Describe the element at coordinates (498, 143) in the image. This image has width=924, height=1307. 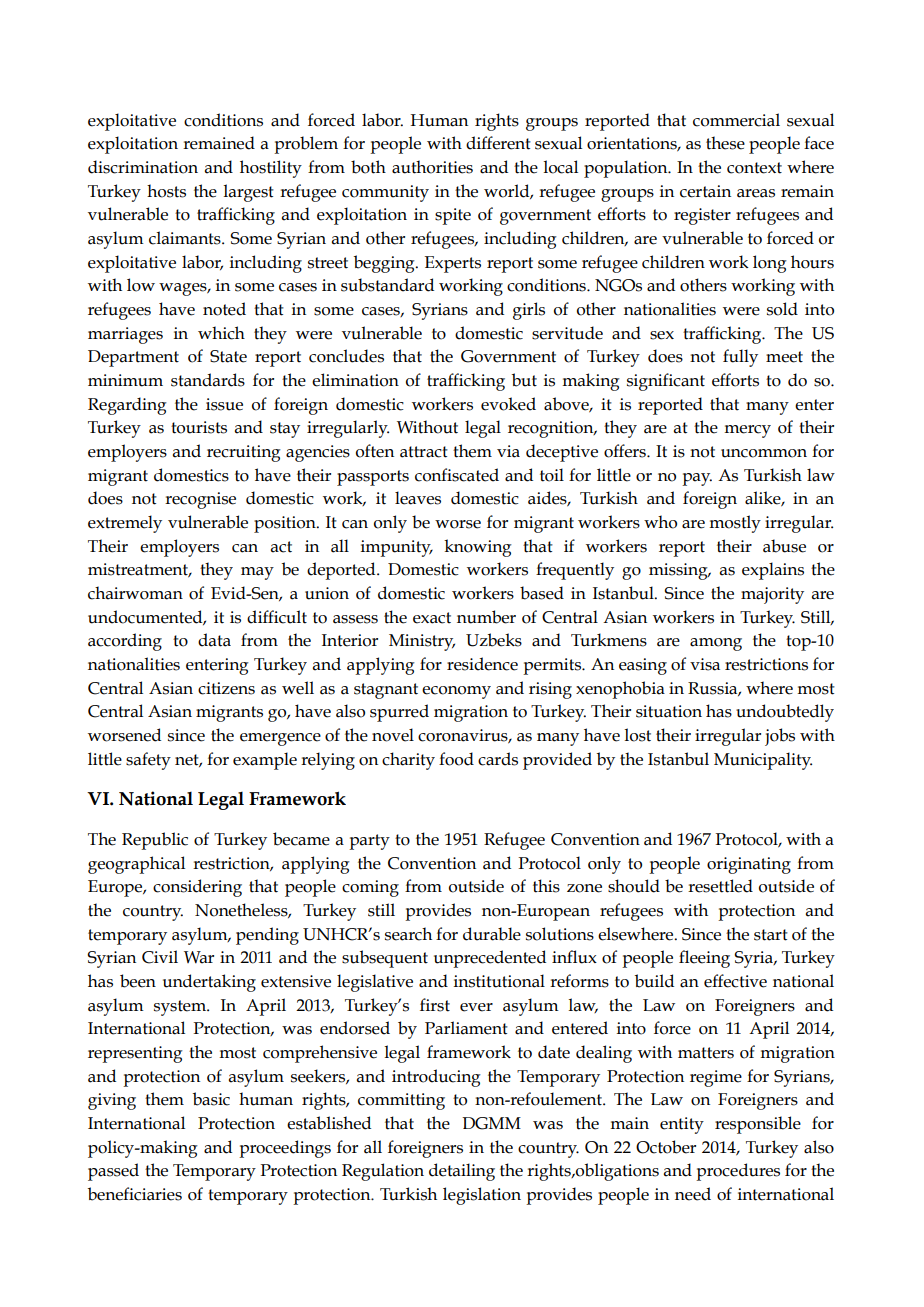
I see `different` at that location.
